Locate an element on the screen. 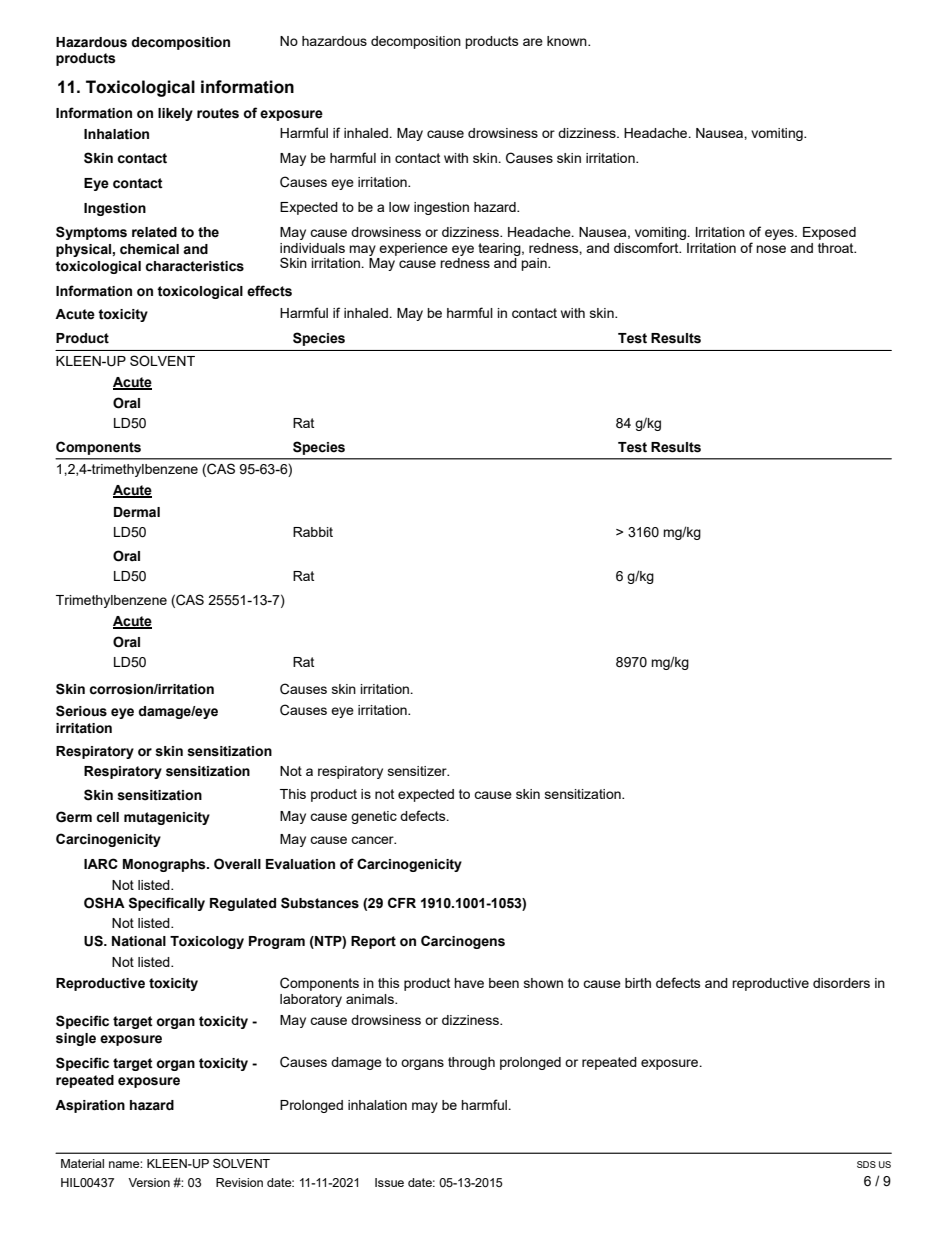 Image resolution: width=952 pixels, height=1233 pixels. CFR is located at coordinates (402, 902).
